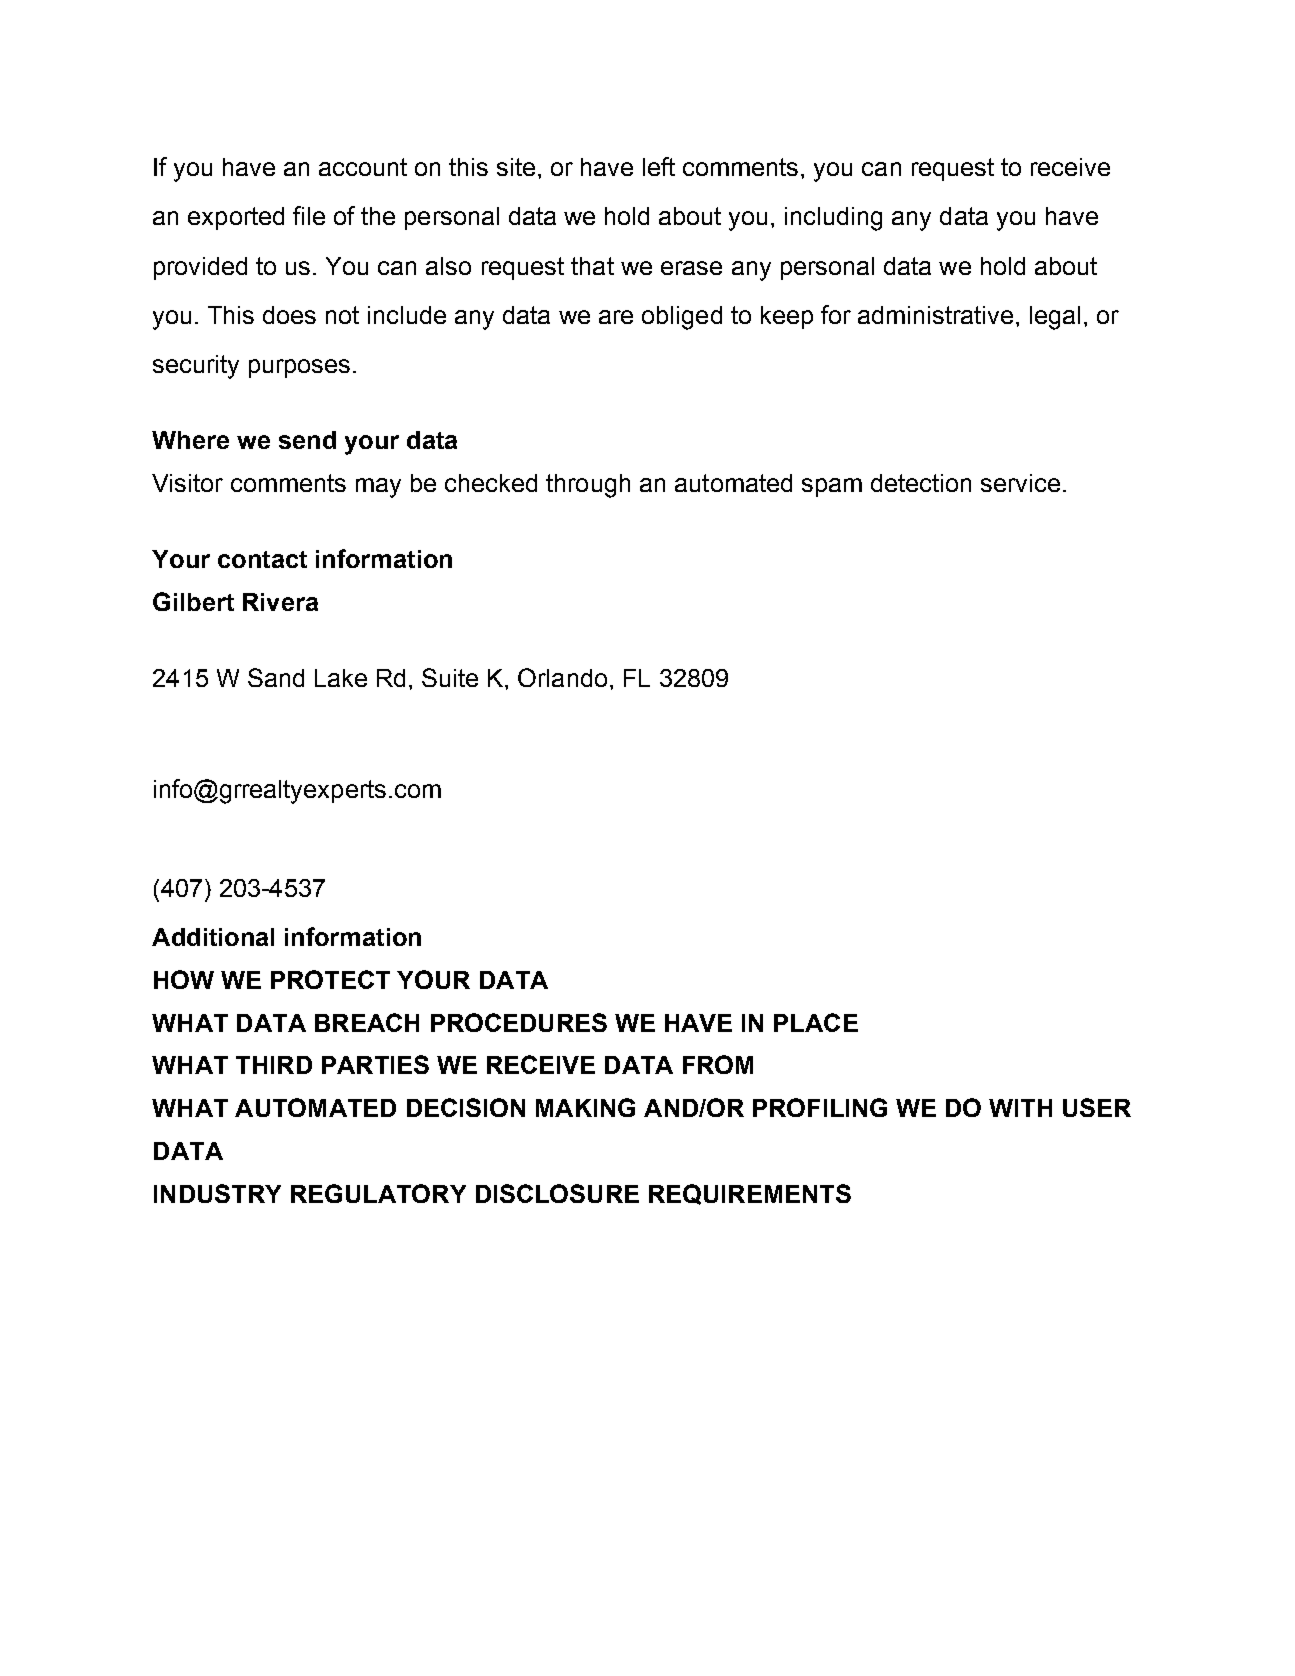  I want to click on service, so click(1020, 483).
